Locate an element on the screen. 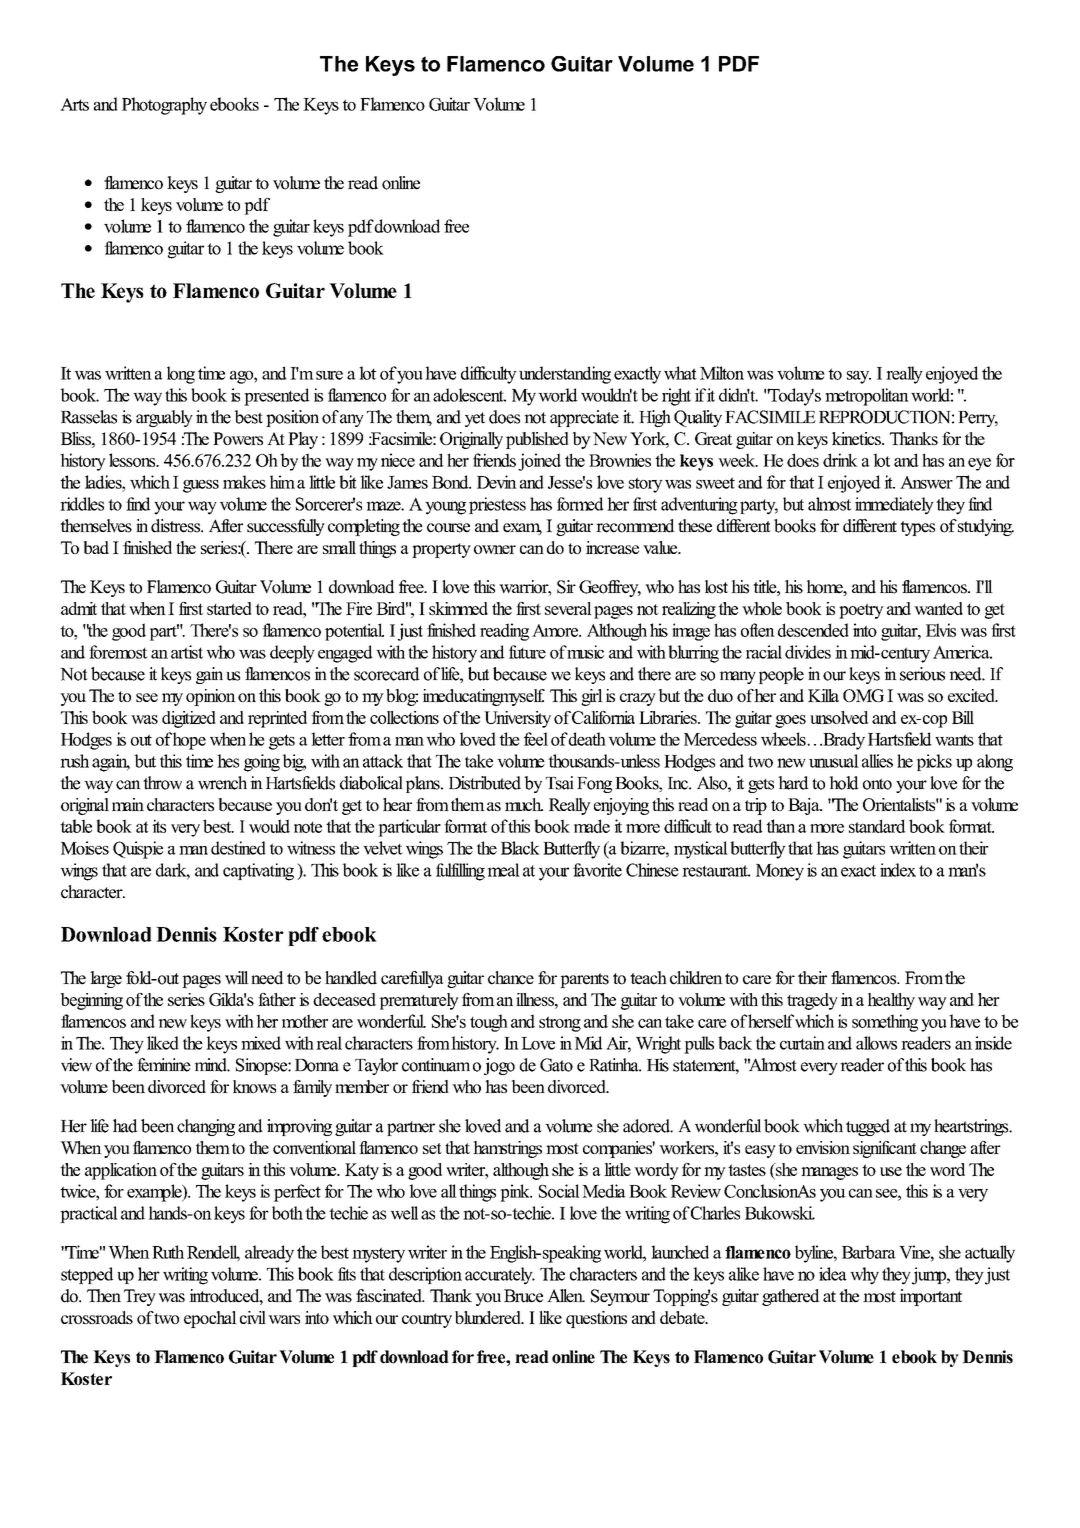  Powers is located at coordinates (238, 438).
